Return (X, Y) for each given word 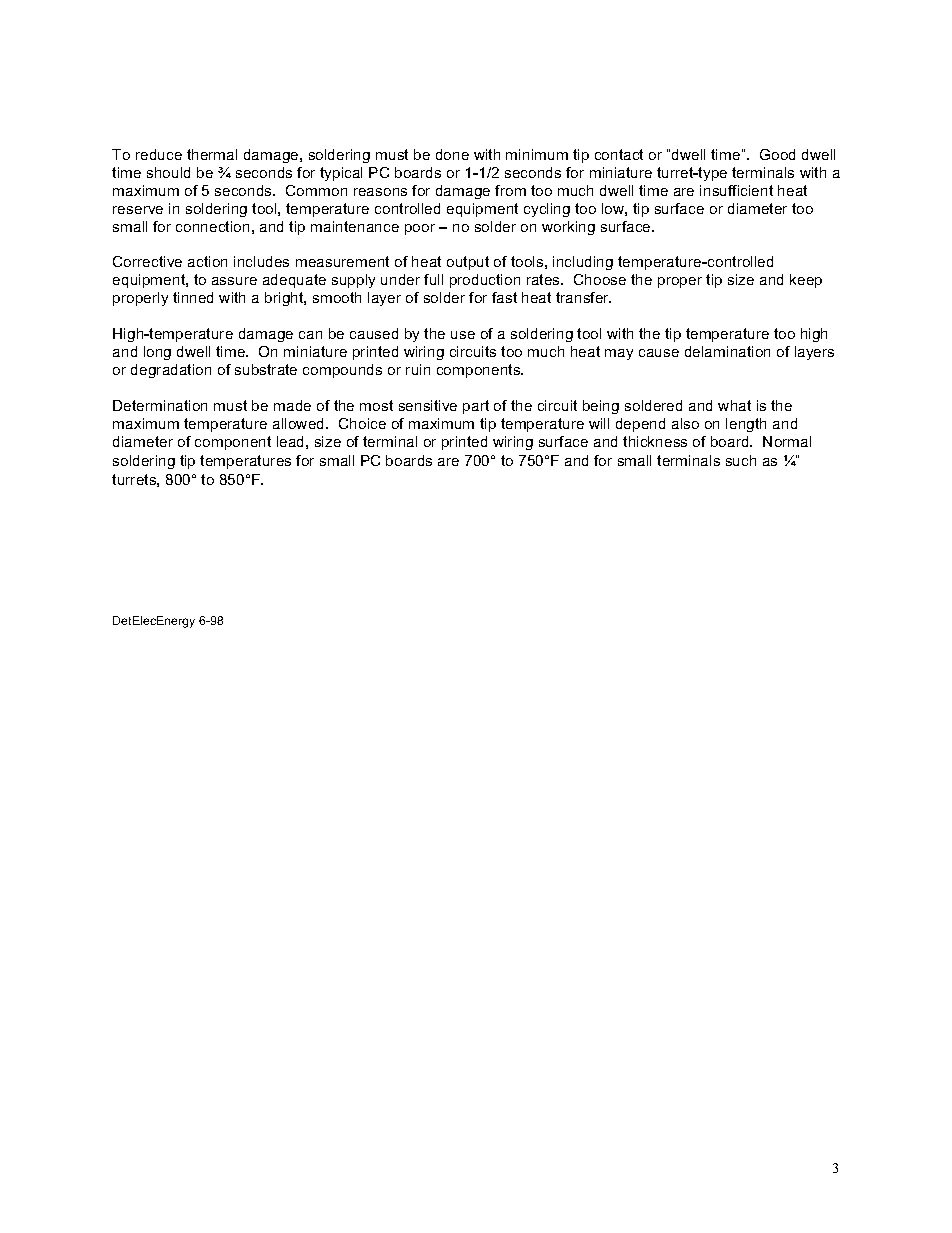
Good (777, 154)
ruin (418, 369)
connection (212, 226)
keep (806, 281)
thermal (212, 154)
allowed (300, 423)
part (476, 407)
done (452, 154)
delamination (727, 351)
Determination (160, 405)
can (310, 335)
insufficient (736, 190)
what (734, 405)
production (485, 281)
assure (234, 281)
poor (420, 229)
